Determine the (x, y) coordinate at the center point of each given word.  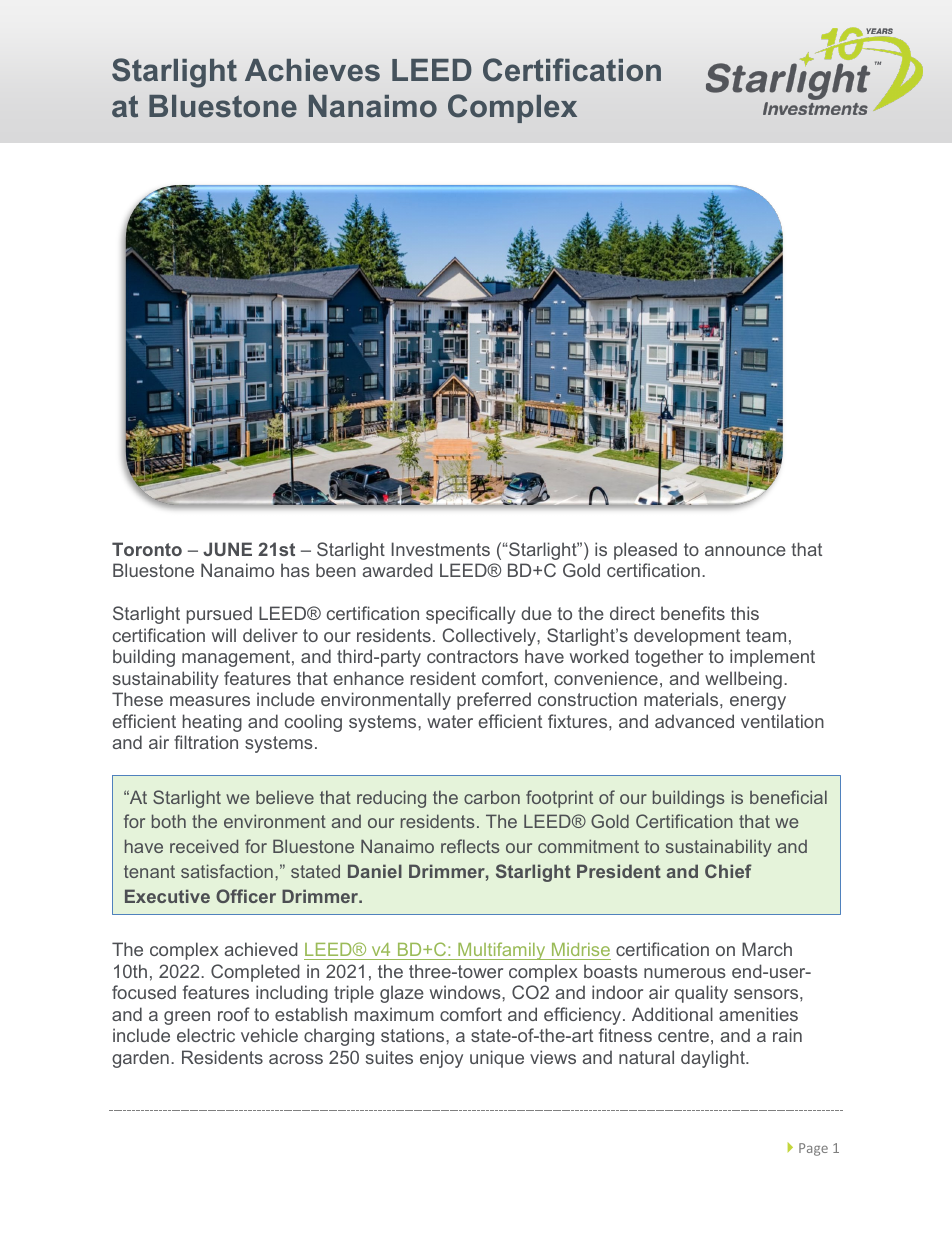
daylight (714, 1059)
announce (745, 551)
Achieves (312, 70)
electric (206, 1035)
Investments (441, 549)
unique (497, 1059)
